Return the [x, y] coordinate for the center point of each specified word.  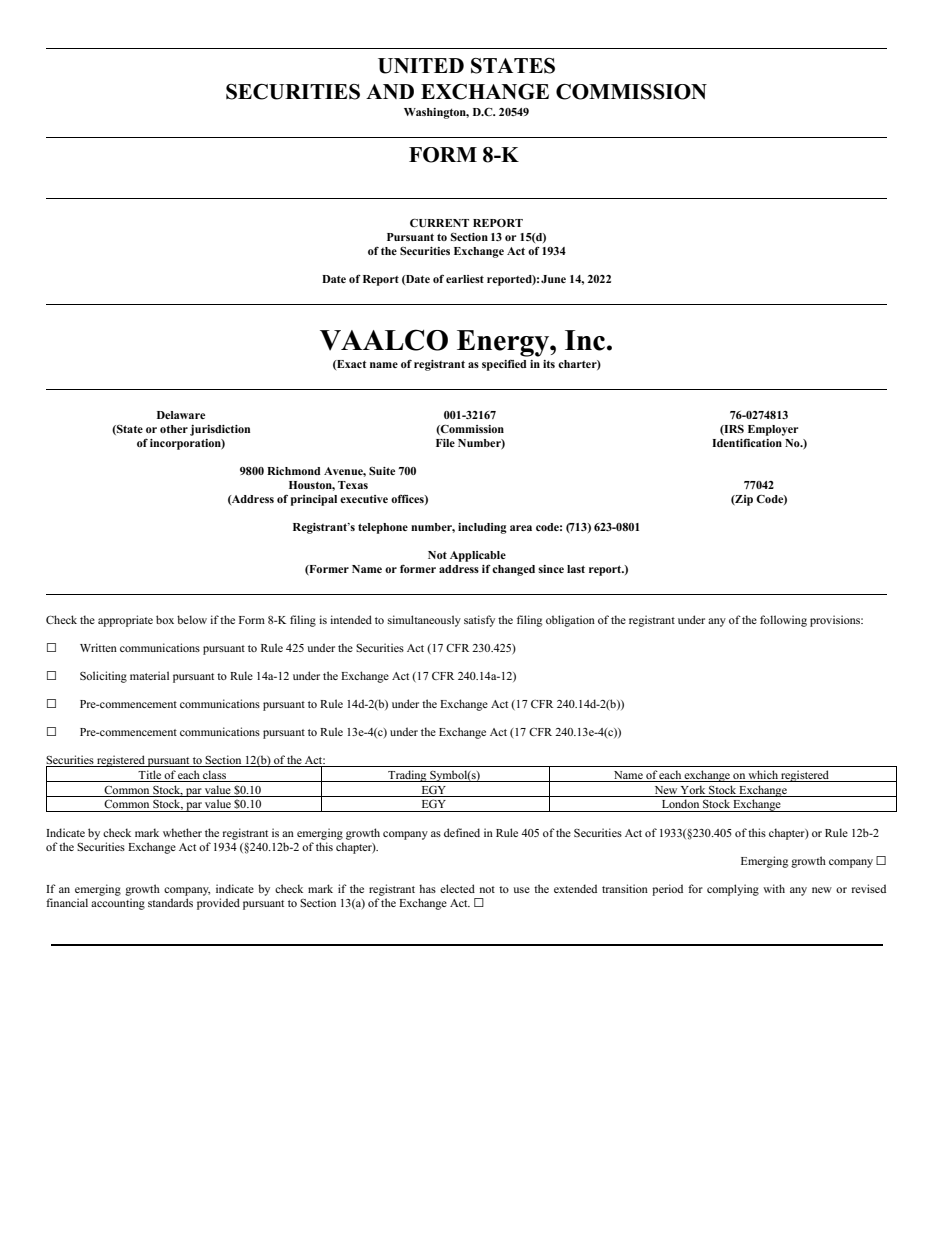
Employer [773, 430]
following [783, 621]
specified [504, 365]
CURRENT [439, 223]
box [165, 619]
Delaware [181, 415]
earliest [465, 279]
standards [170, 902]
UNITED [421, 66]
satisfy [479, 621]
